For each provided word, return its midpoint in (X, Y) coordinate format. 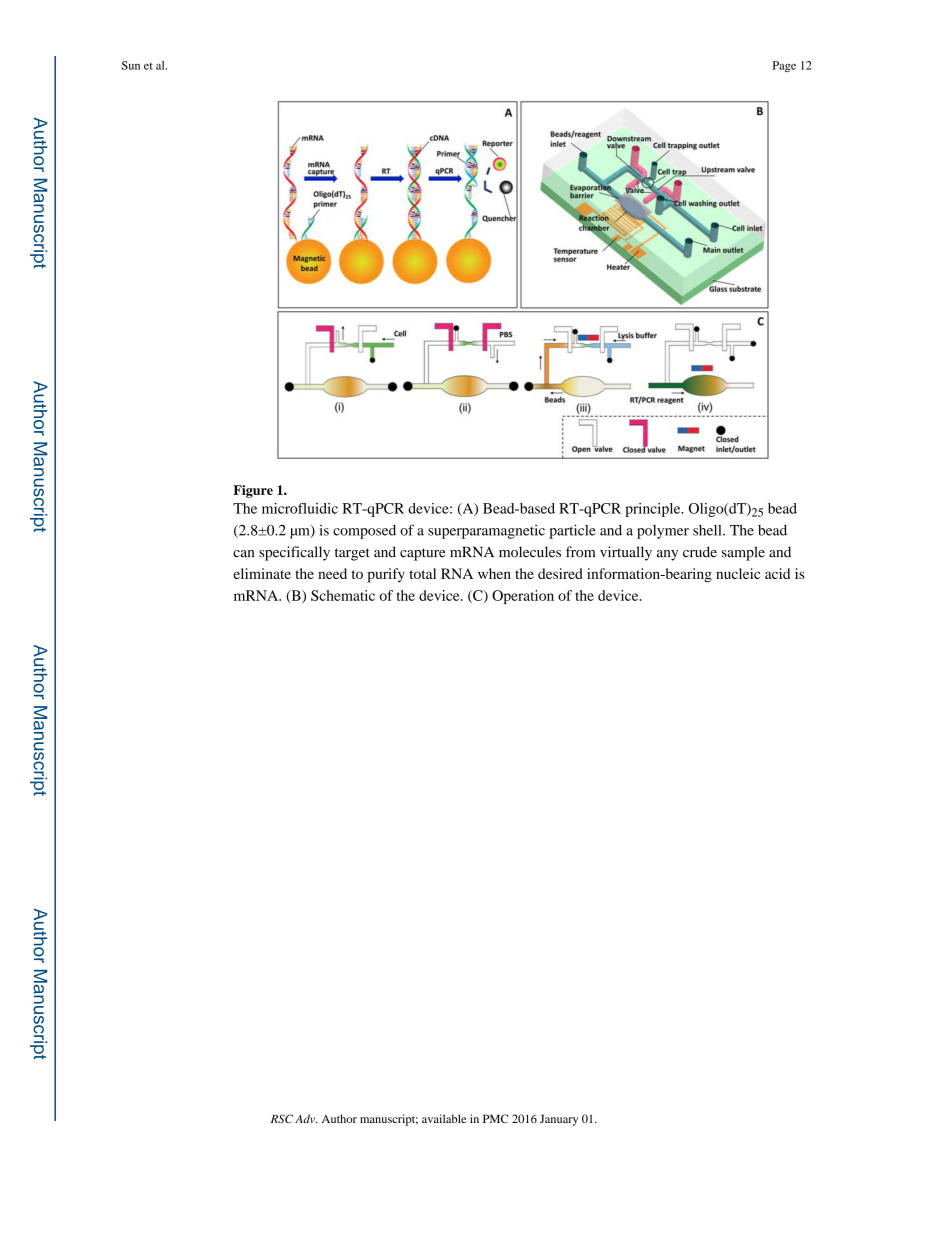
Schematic (343, 595)
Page (784, 67)
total (422, 573)
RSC (282, 1119)
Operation (523, 597)
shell (708, 530)
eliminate (262, 573)
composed (364, 532)
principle (654, 510)
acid (777, 573)
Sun (131, 65)
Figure (253, 491)
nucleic (738, 573)
